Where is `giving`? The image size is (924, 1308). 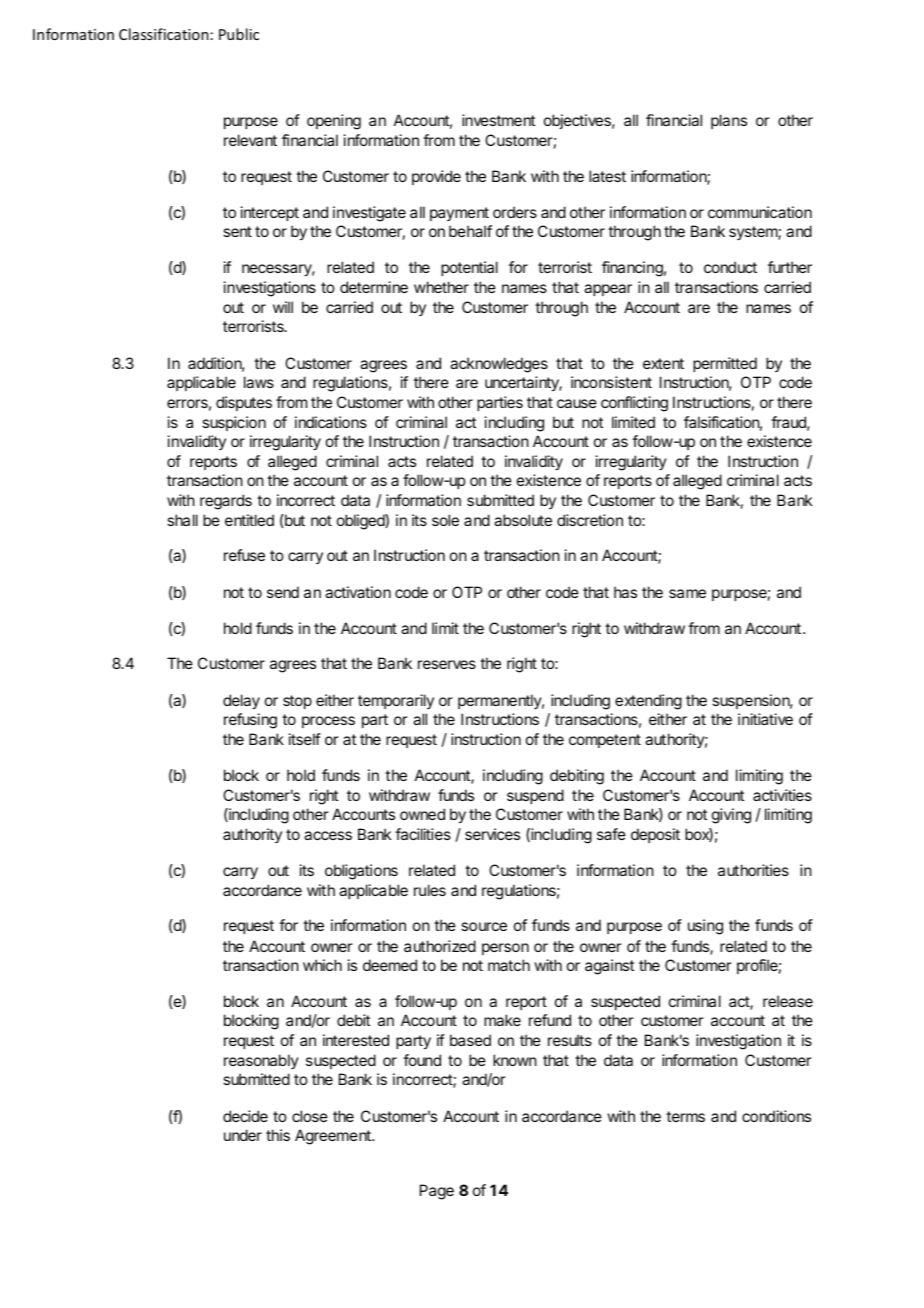 giving is located at coordinates (731, 816).
